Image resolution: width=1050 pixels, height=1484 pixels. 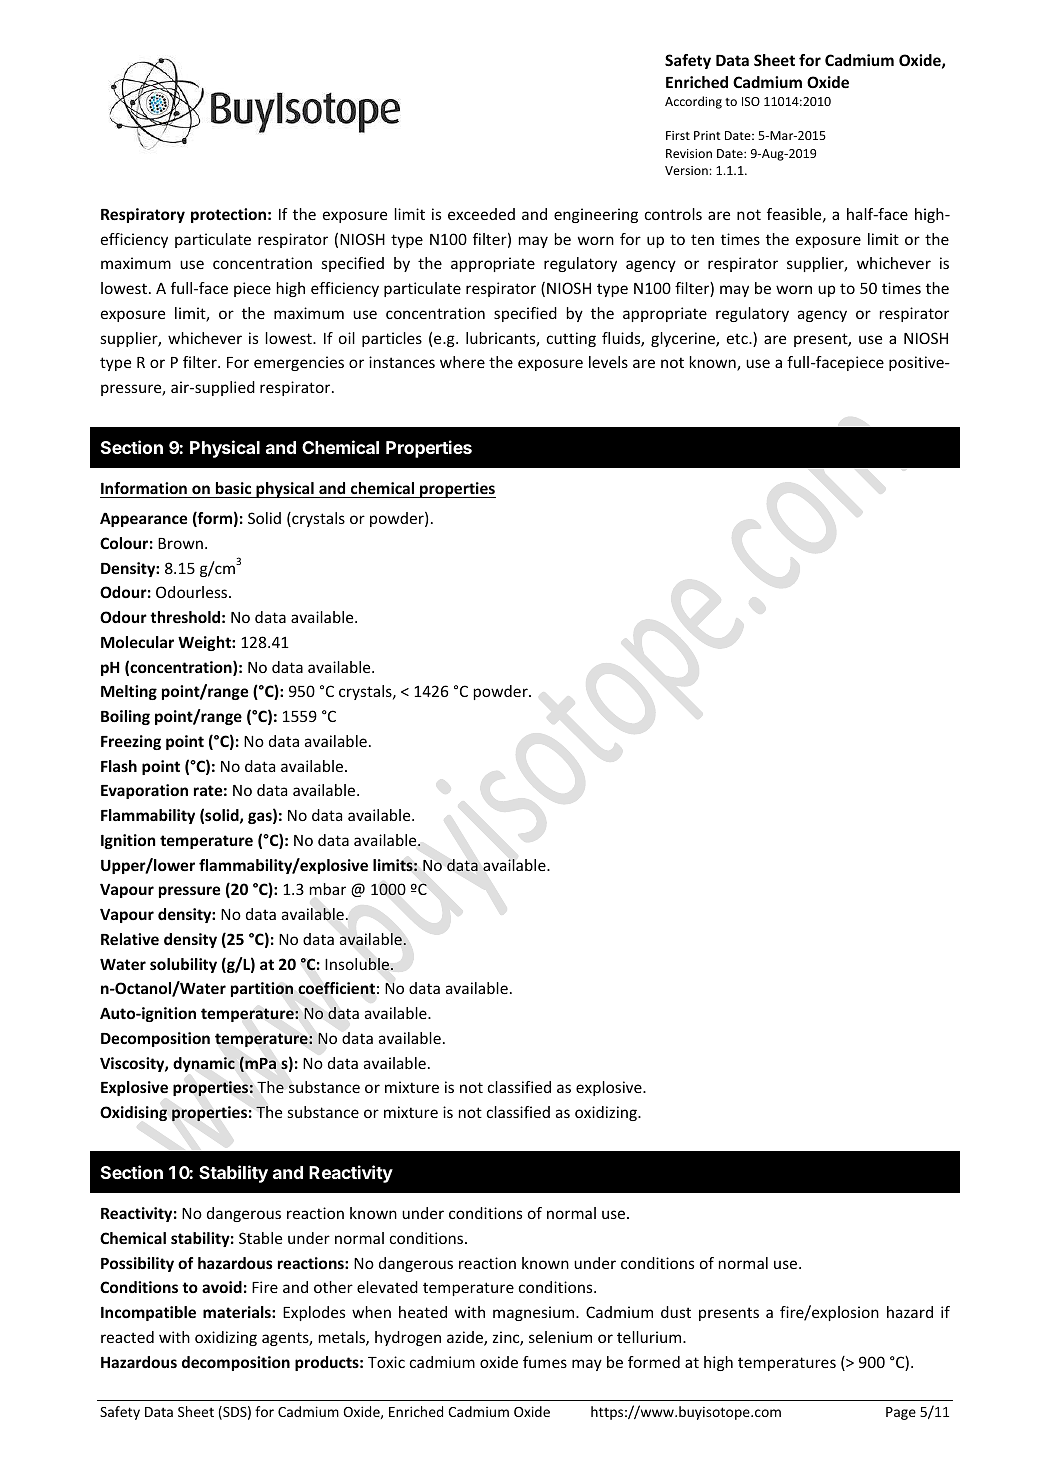 What do you see at coordinates (481, 214) in the document?
I see `exceeded` at bounding box center [481, 214].
